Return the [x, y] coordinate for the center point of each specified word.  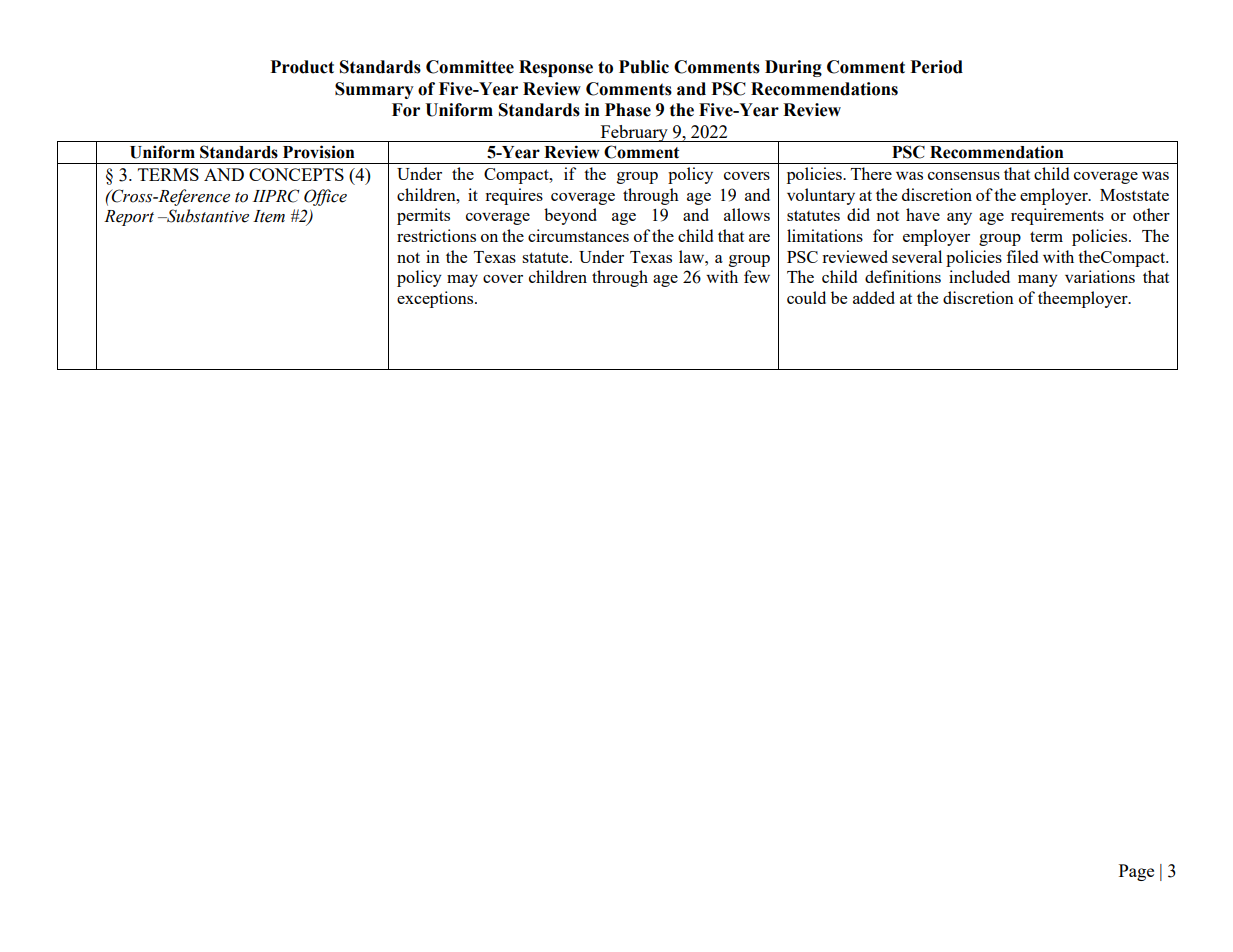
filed [1022, 256]
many [1038, 281]
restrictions [436, 235]
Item [269, 216]
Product [302, 67]
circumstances [578, 235]
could [806, 297]
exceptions [436, 299]
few [757, 276]
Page [1136, 872]
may [462, 281]
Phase [628, 110]
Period [936, 67]
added [874, 297]
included [979, 276]
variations [1100, 276]
